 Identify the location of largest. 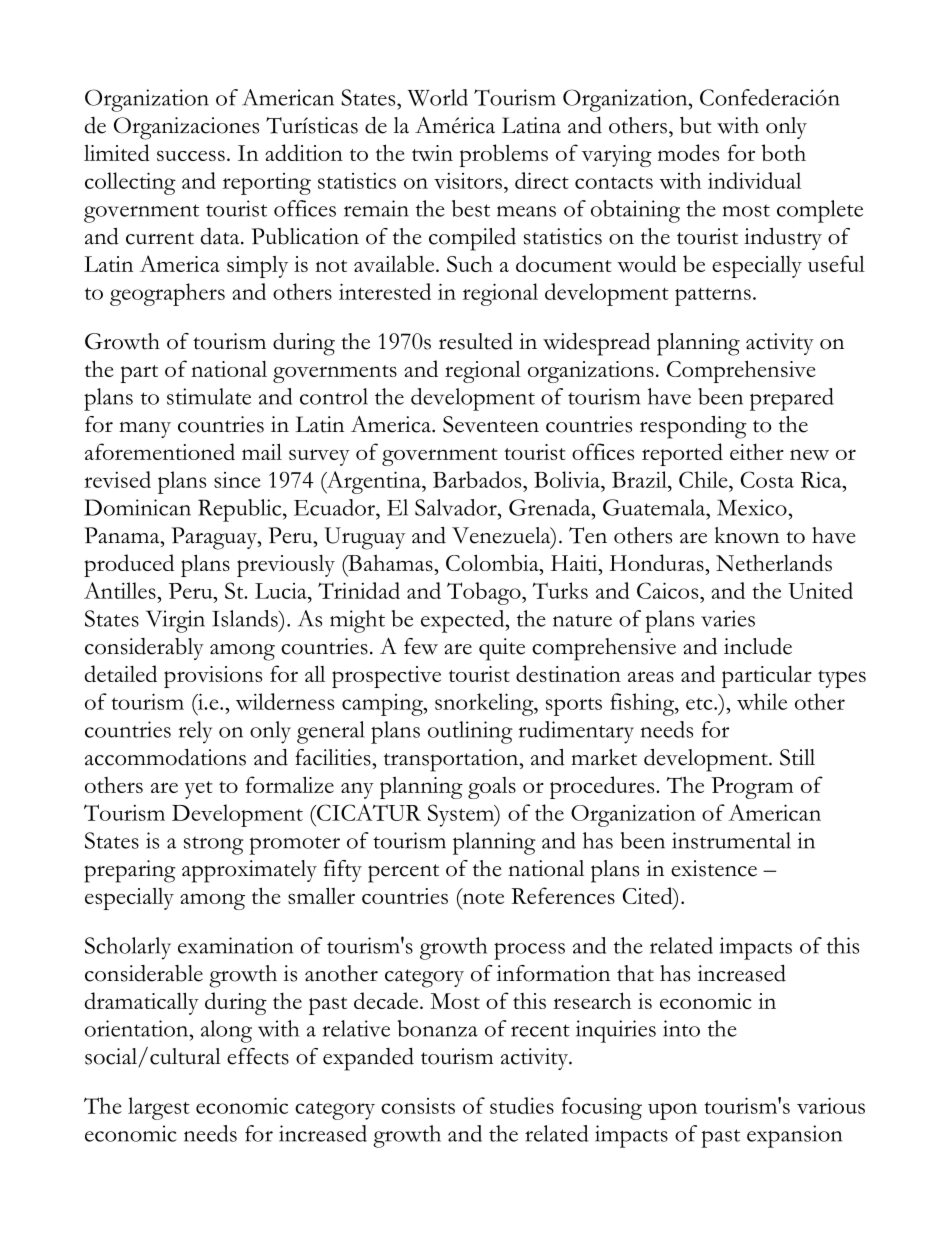
(159, 1108).
